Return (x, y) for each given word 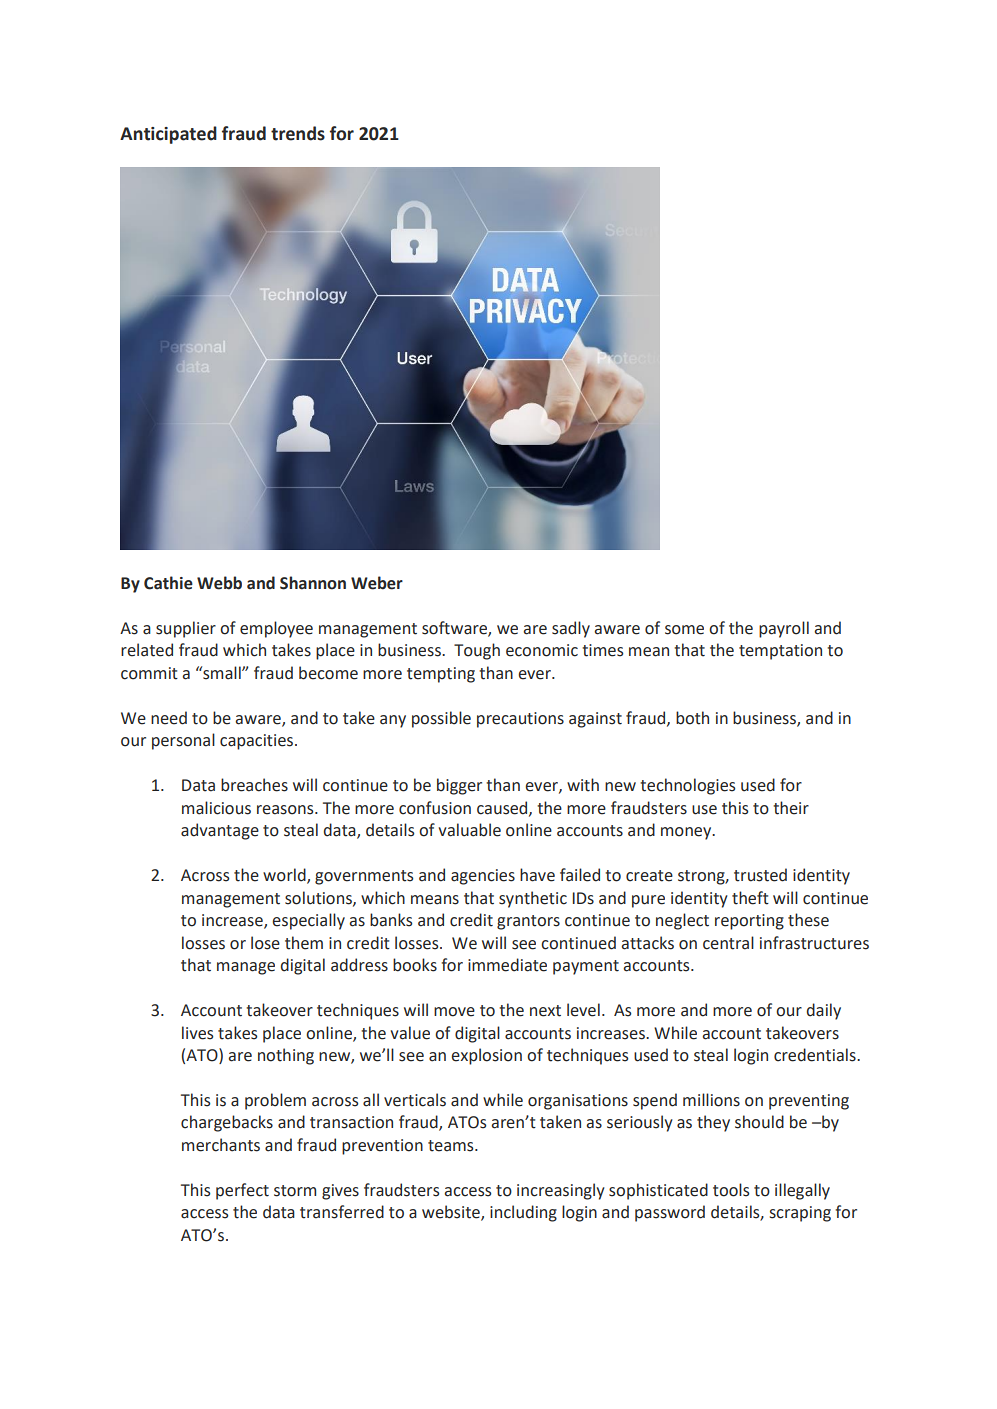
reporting (749, 922)
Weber (377, 583)
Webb (219, 583)
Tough (477, 651)
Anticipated (168, 135)
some (684, 630)
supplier (186, 629)
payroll (784, 629)
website (452, 1213)
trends (298, 133)
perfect (242, 1191)
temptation (780, 652)
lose (265, 943)
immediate (507, 965)
